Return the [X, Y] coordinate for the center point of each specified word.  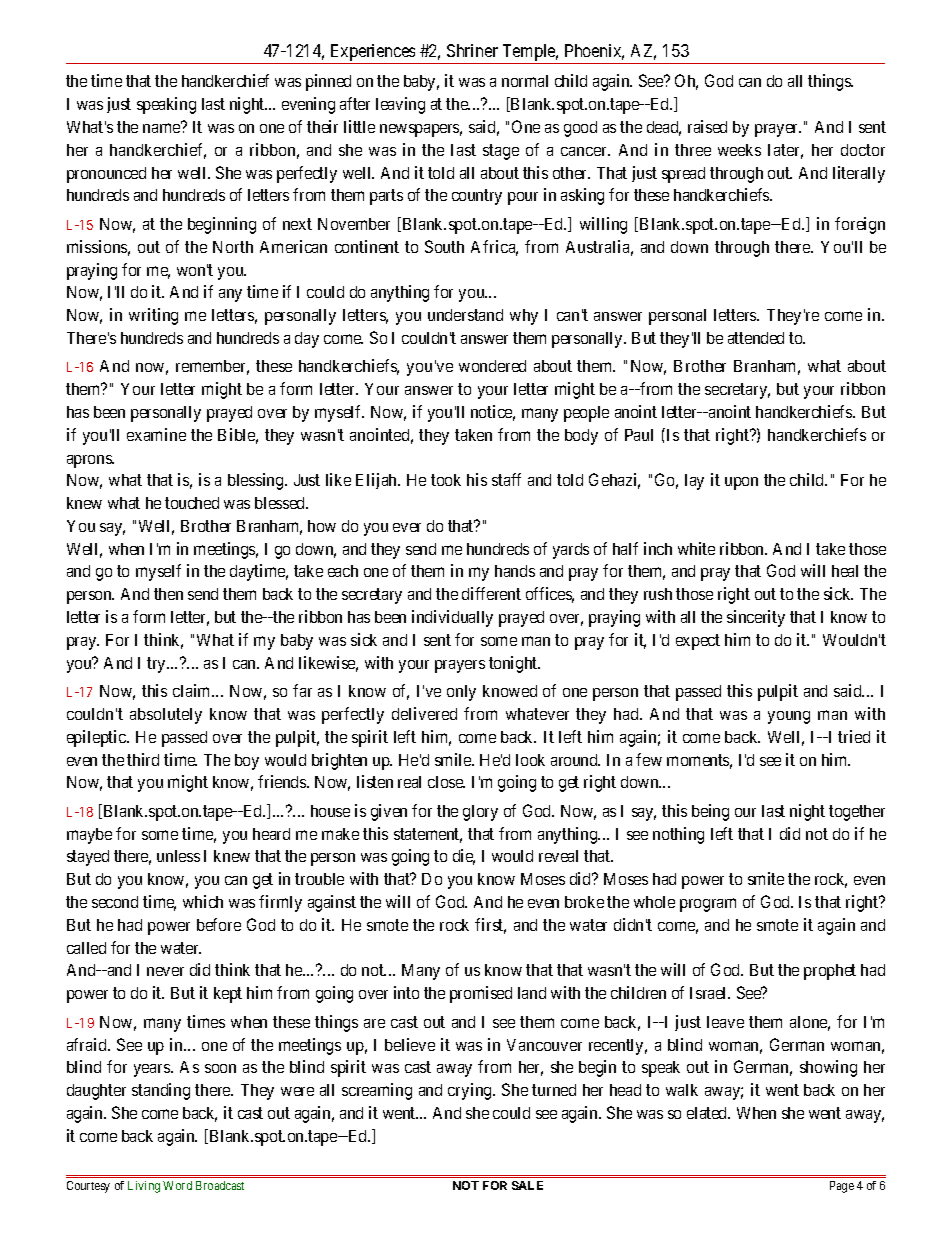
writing [153, 316]
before [219, 924]
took [446, 480]
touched [192, 503]
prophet [830, 972]
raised [707, 126]
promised [481, 994]
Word [177, 1185]
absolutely [166, 716]
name [162, 128]
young [789, 717]
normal [525, 81]
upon [741, 483]
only [461, 693]
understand [465, 315]
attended [756, 338]
